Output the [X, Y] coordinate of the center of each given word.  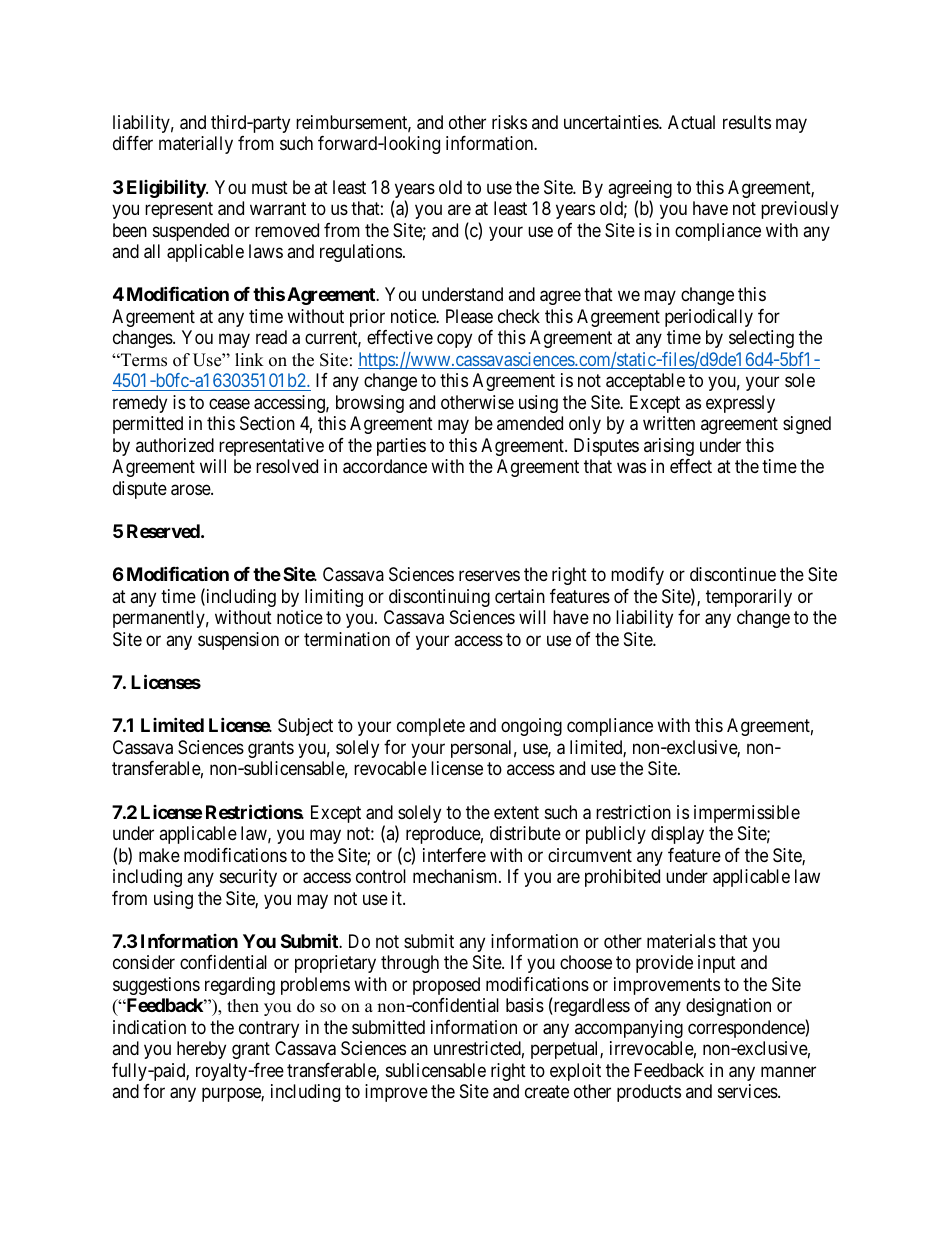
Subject [305, 727]
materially [196, 145]
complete [431, 727]
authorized [175, 445]
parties [401, 447]
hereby [201, 1050]
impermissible [747, 814]
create [547, 1092]
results [747, 122]
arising [669, 447]
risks [509, 122]
